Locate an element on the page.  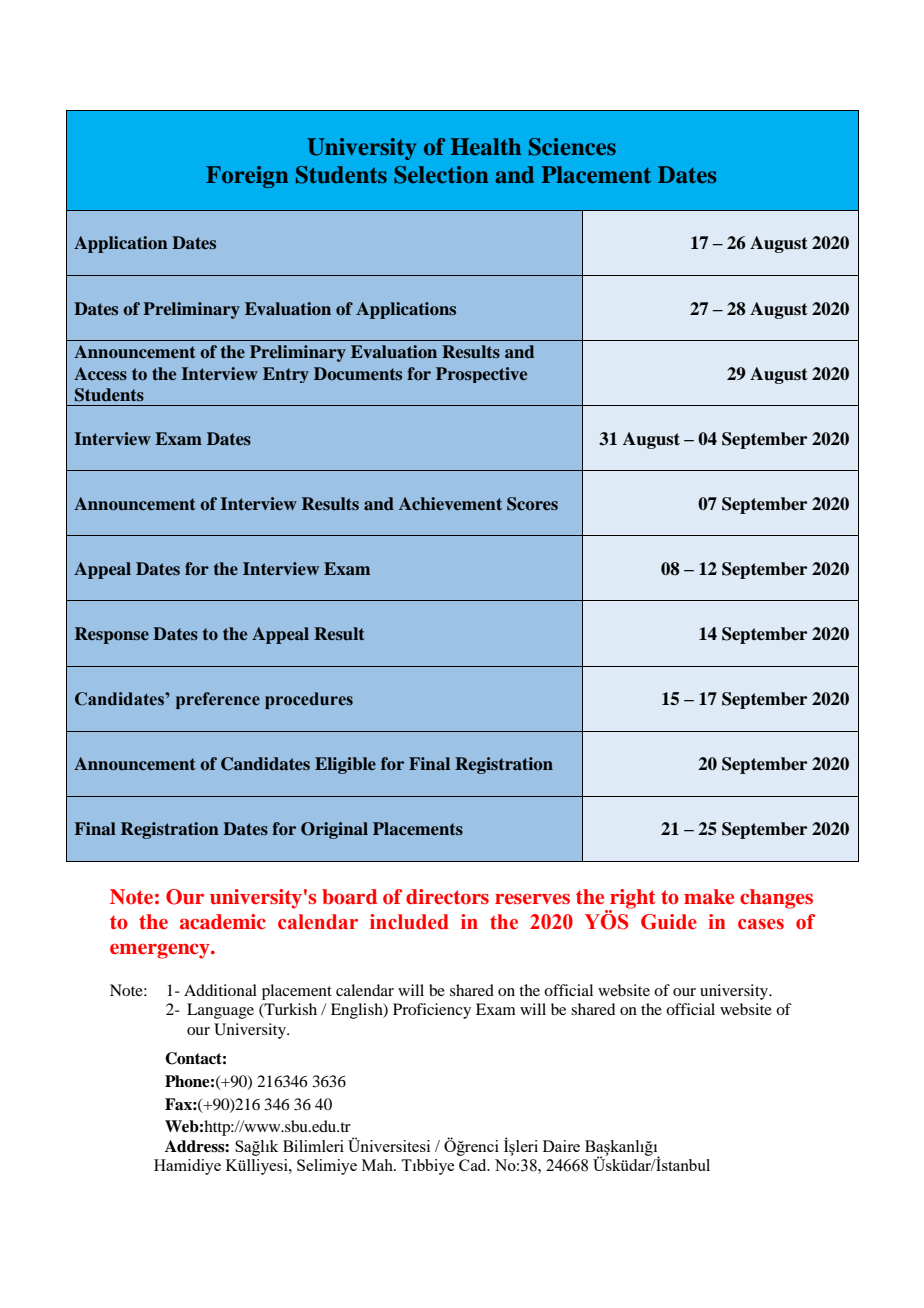
Selection is located at coordinates (441, 175).
